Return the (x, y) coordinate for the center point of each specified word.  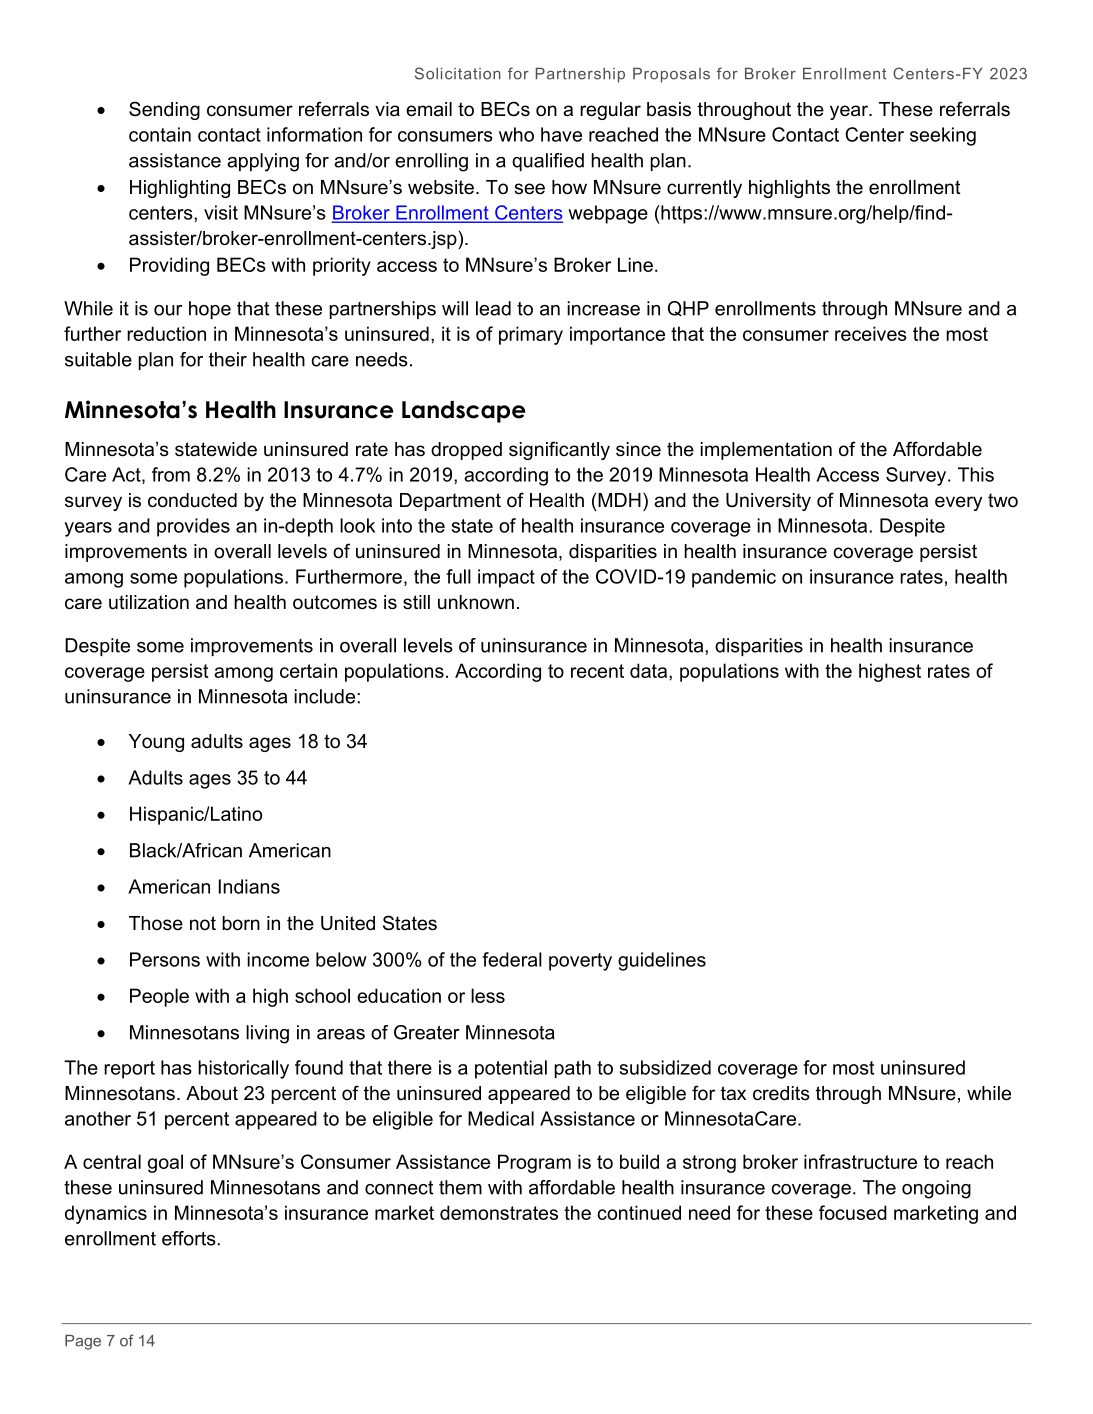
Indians (249, 886)
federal (512, 959)
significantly (559, 450)
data (650, 670)
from (171, 474)
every (958, 503)
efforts (190, 1238)
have (561, 134)
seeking (943, 136)
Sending (164, 110)
